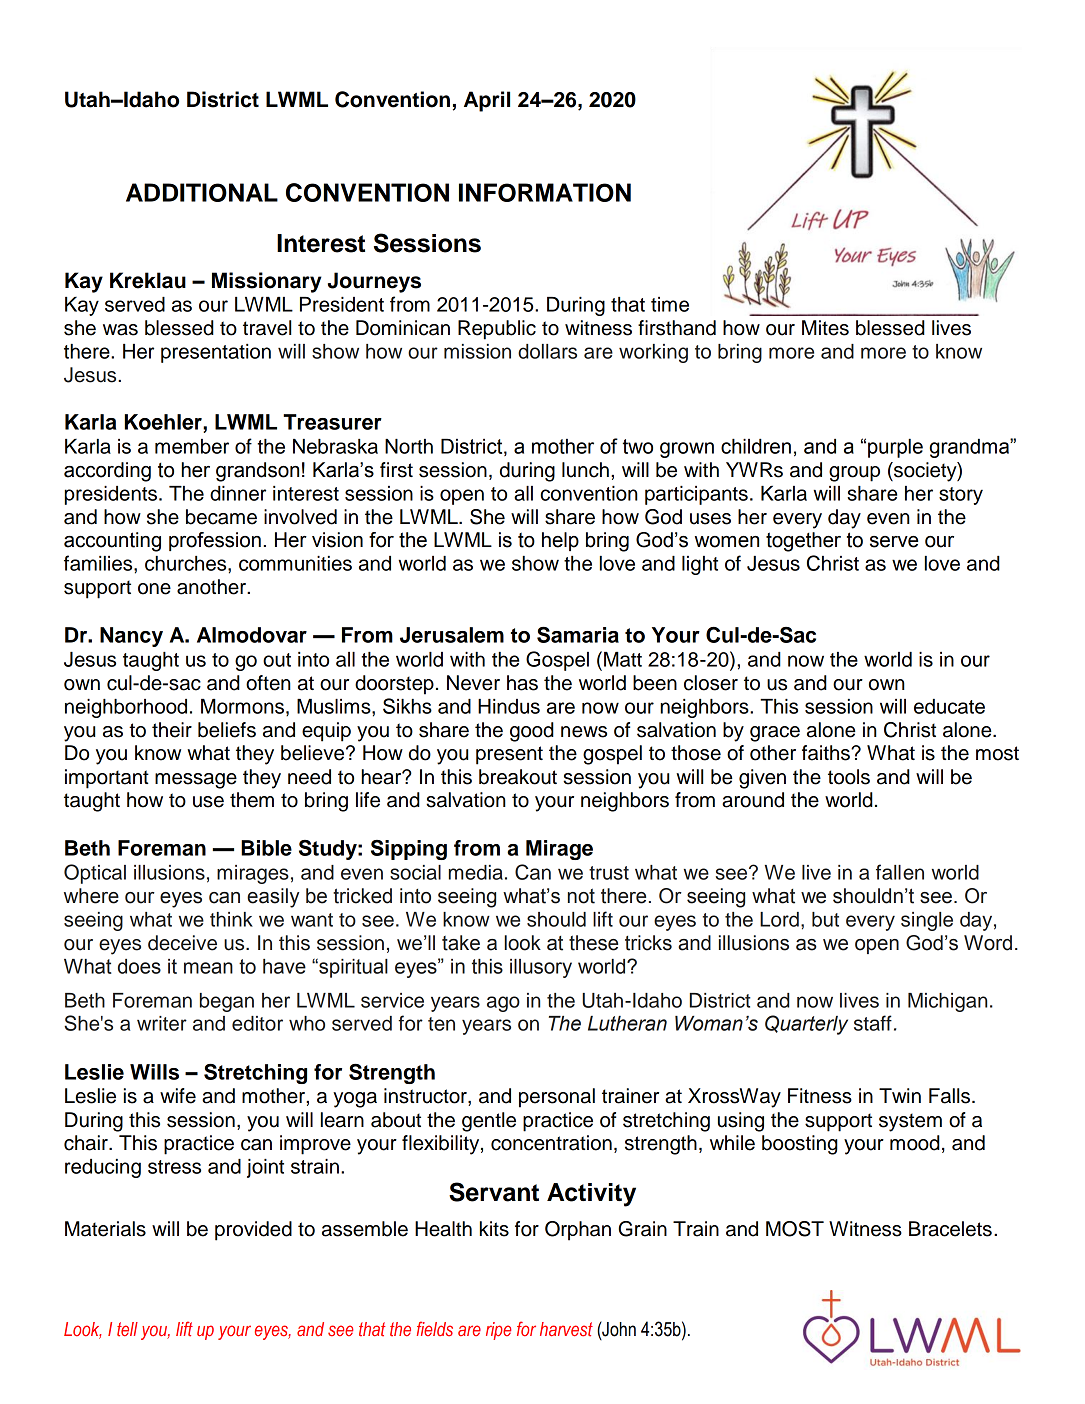  I want to click on educate, so click(949, 706).
